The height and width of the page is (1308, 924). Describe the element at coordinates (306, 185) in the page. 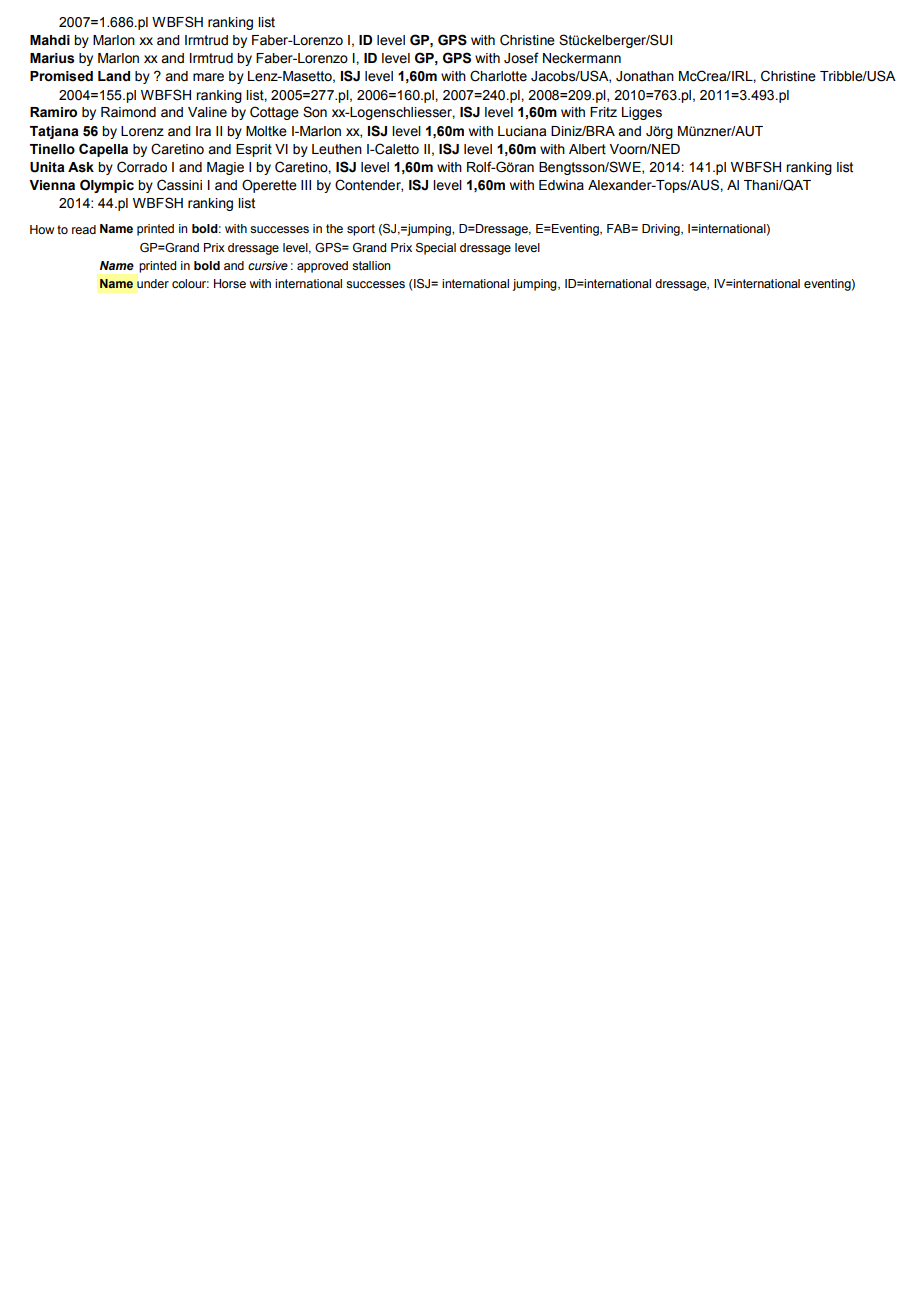

I see `III` at that location.
